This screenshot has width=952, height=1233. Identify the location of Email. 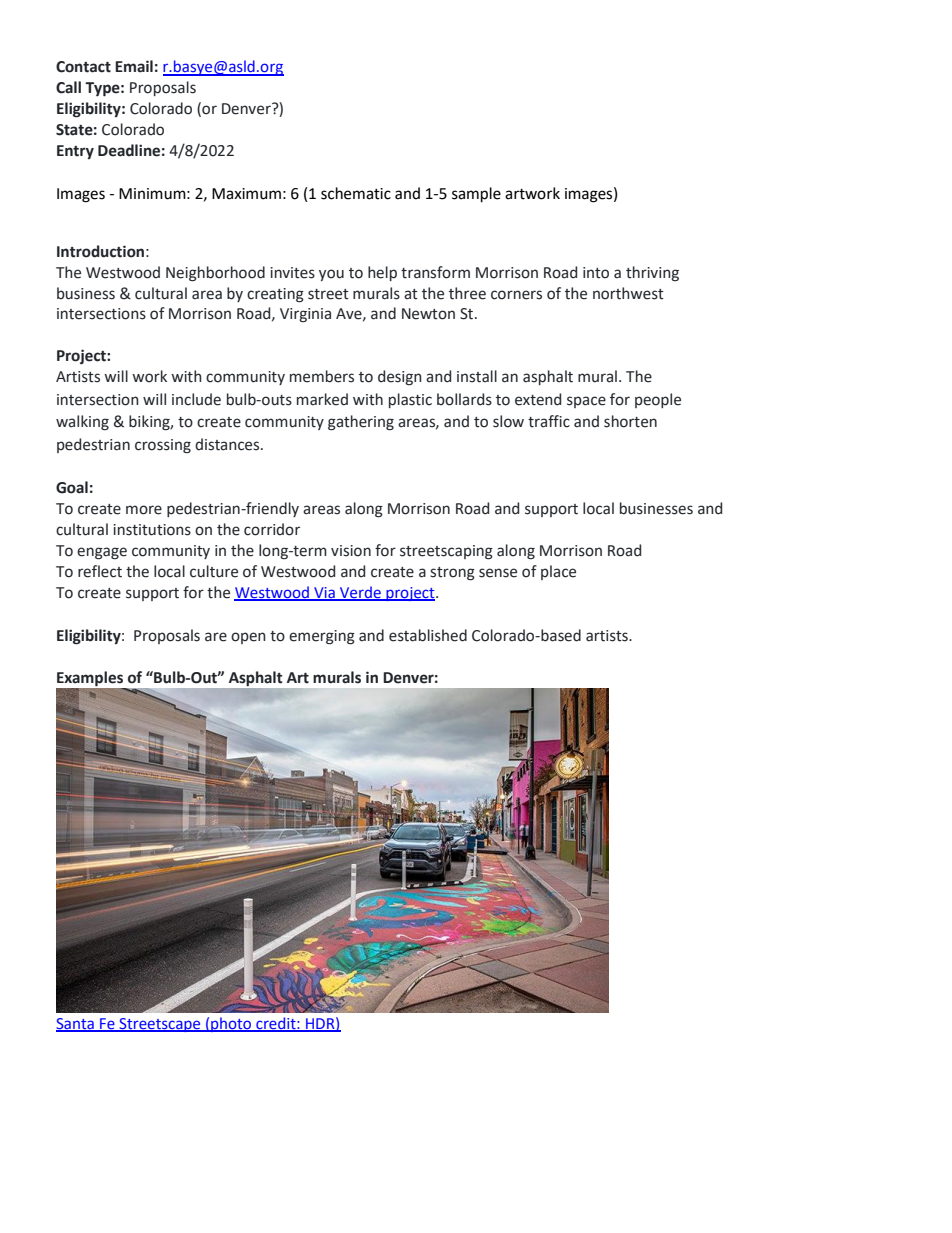
(134, 66).
